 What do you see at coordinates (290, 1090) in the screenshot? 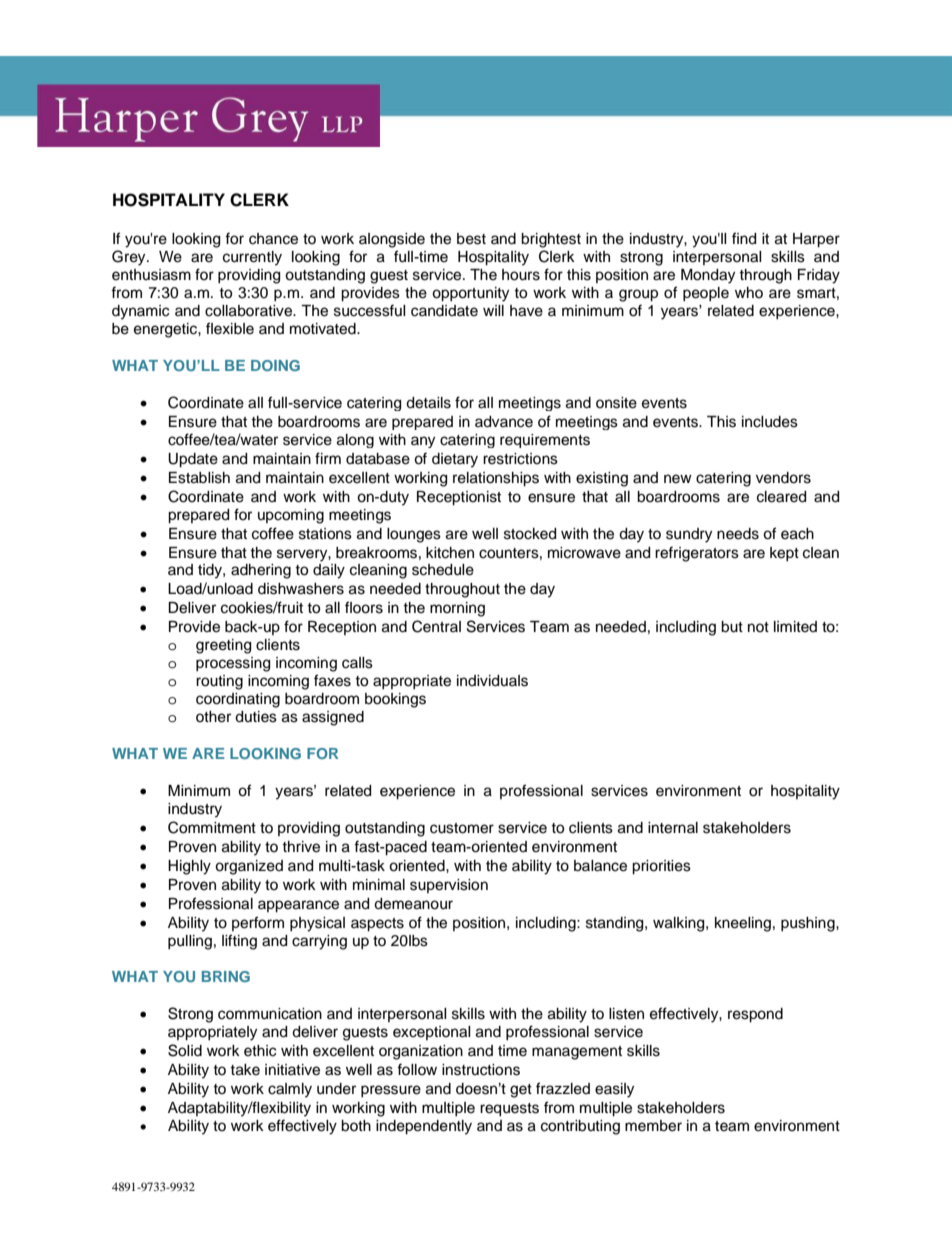
I see `calmly` at bounding box center [290, 1090].
